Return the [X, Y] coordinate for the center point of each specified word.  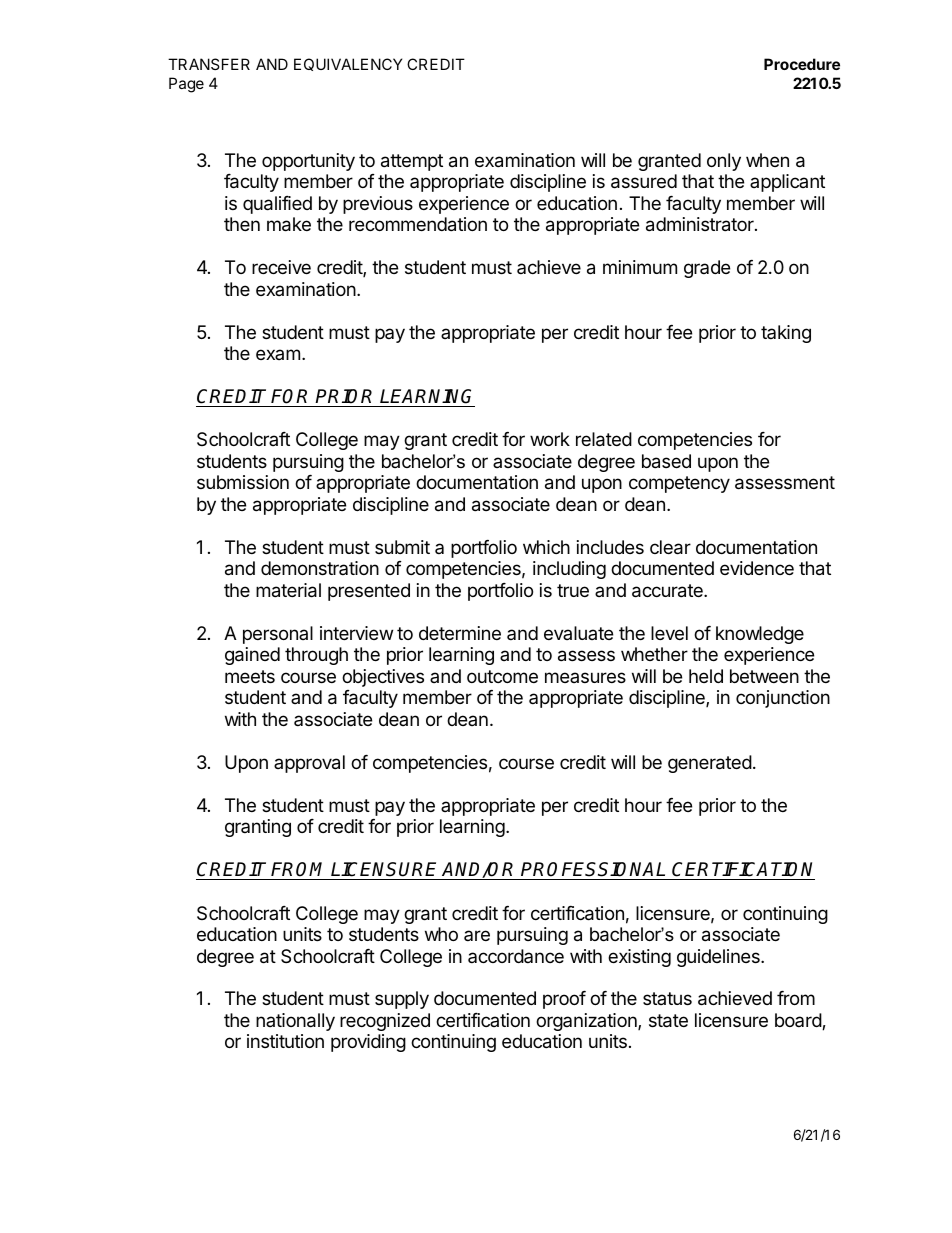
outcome [502, 676]
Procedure [802, 64]
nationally [295, 1022]
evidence [757, 568]
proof [564, 1000]
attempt [412, 162]
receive [281, 267]
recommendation [418, 224]
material [288, 590]
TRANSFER [209, 64]
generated [710, 764]
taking [786, 334]
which [546, 547]
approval [309, 764]
